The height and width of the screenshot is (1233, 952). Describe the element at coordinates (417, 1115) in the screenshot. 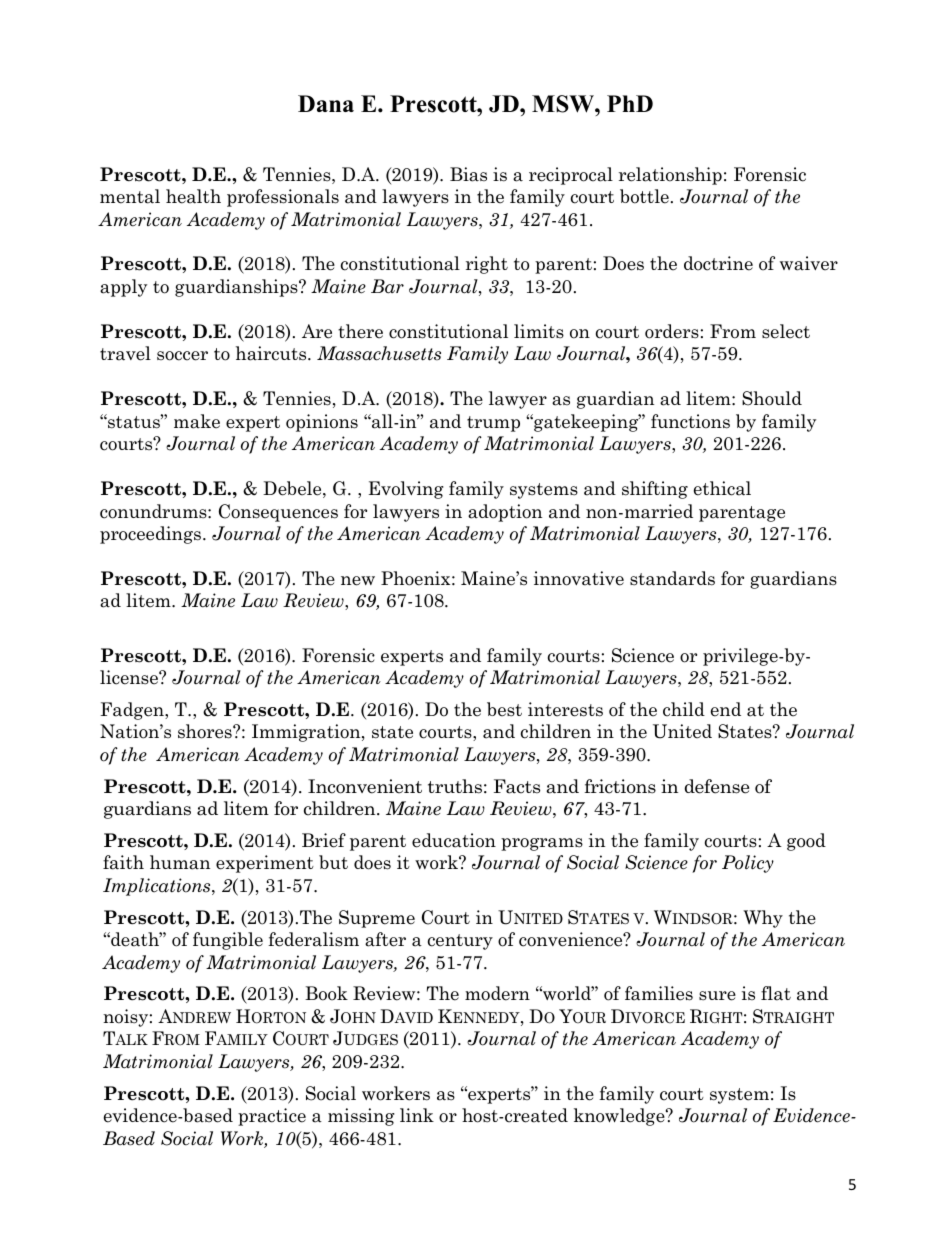

I see `link` at that location.
